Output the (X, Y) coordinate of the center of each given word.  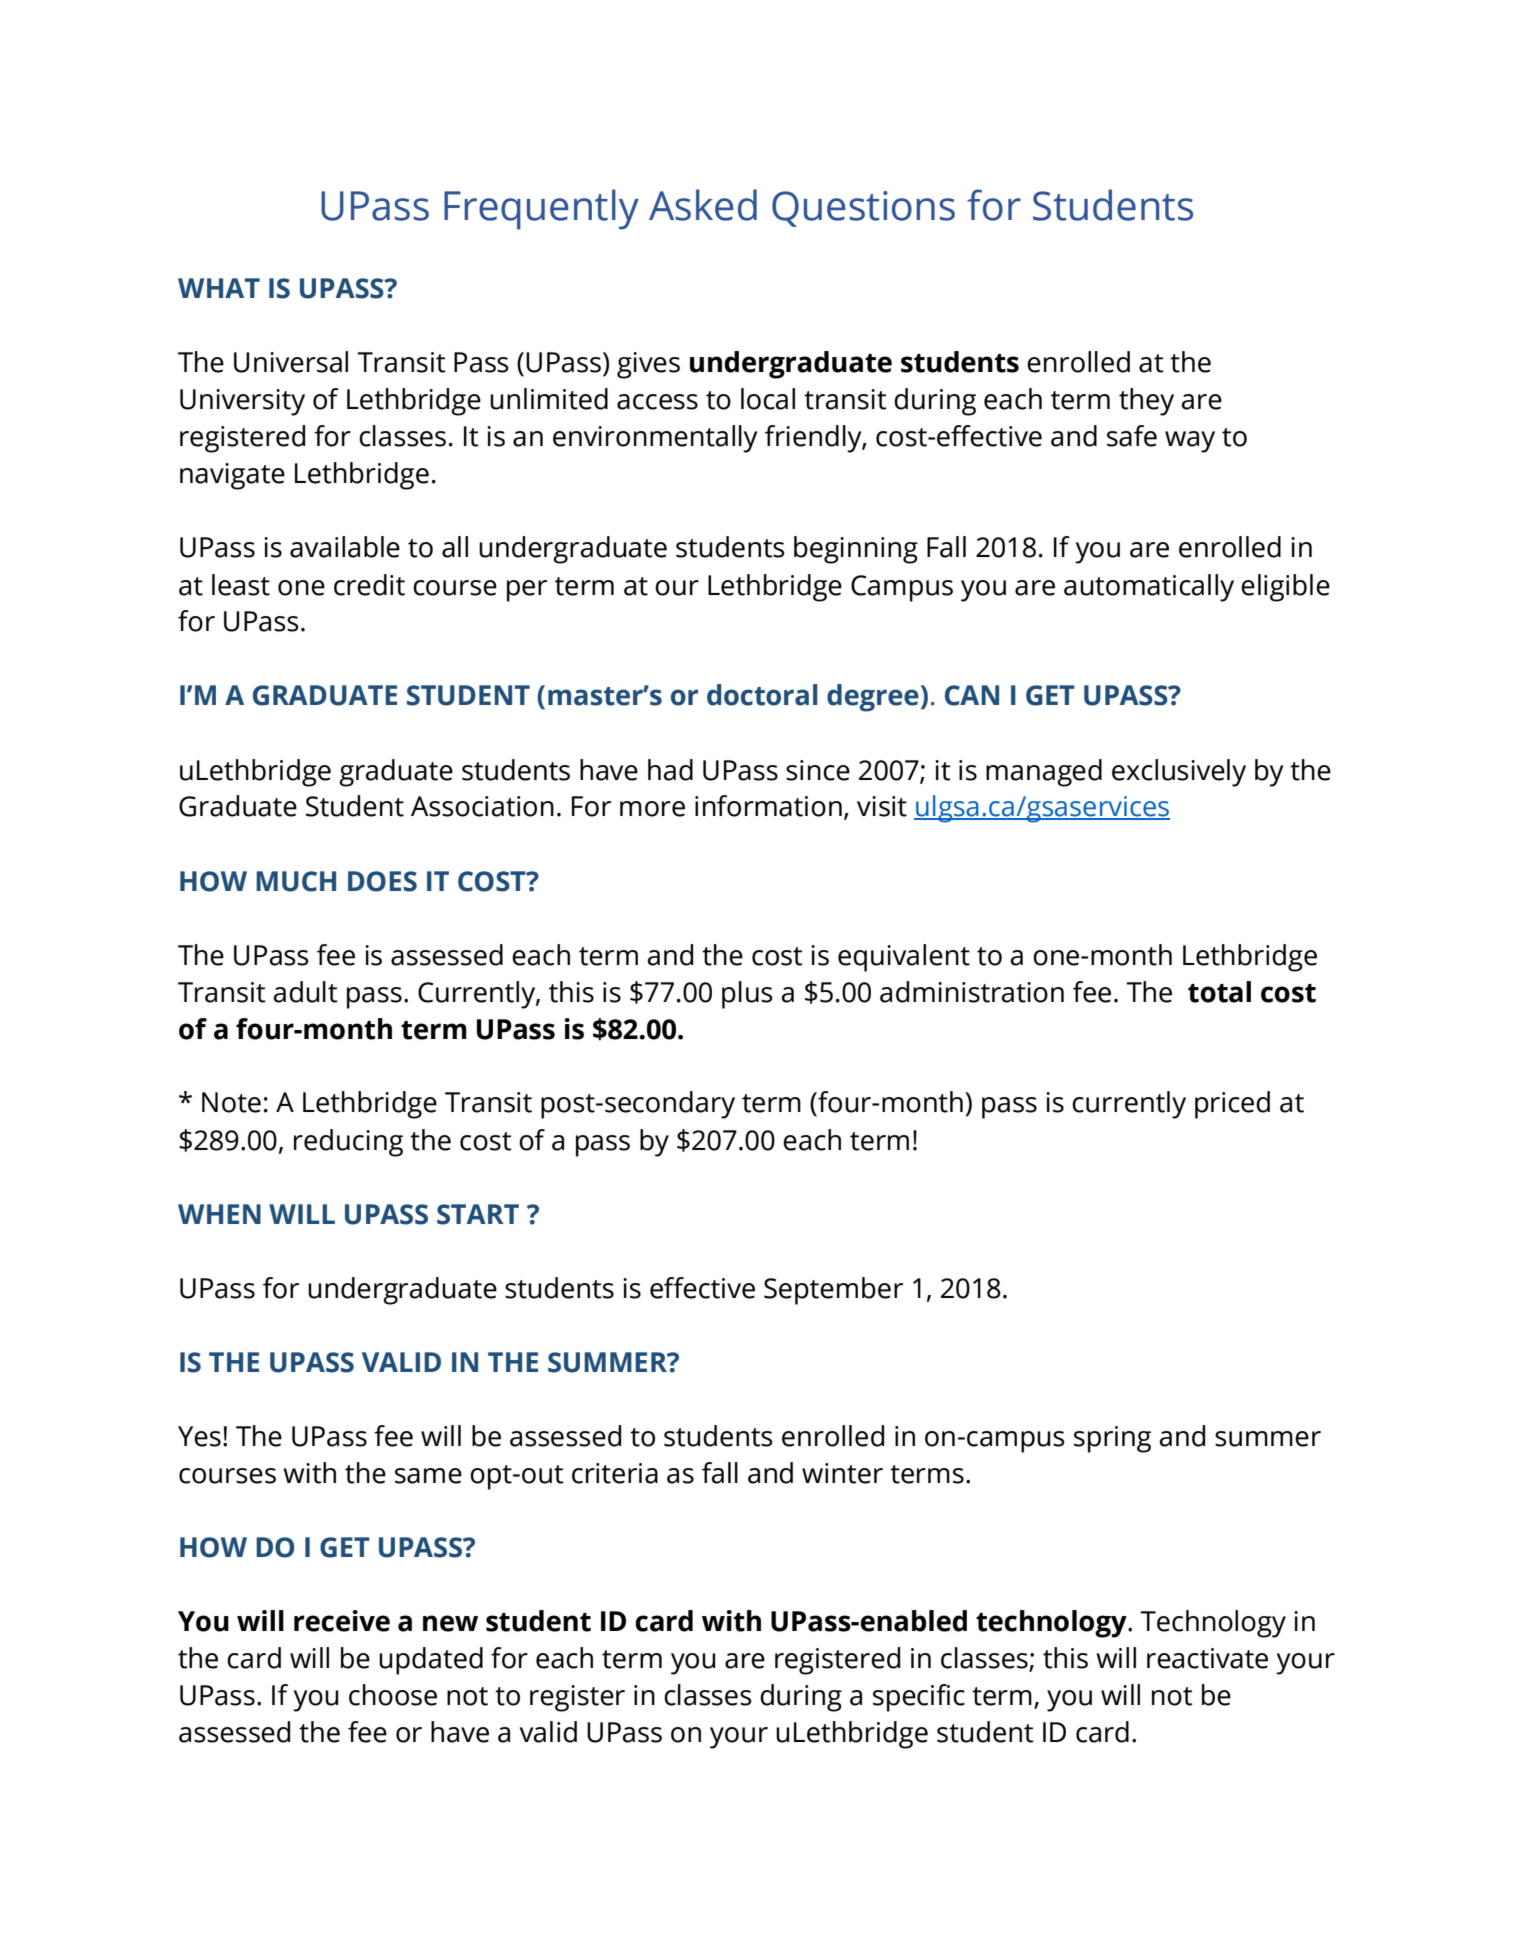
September (833, 1291)
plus (747, 995)
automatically (1149, 588)
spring (1112, 1439)
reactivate (1207, 1658)
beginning (856, 550)
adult (305, 992)
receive (342, 1621)
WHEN (219, 1214)
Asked (703, 205)
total (1219, 992)
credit (369, 585)
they (1146, 402)
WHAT (219, 288)
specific (919, 1698)
